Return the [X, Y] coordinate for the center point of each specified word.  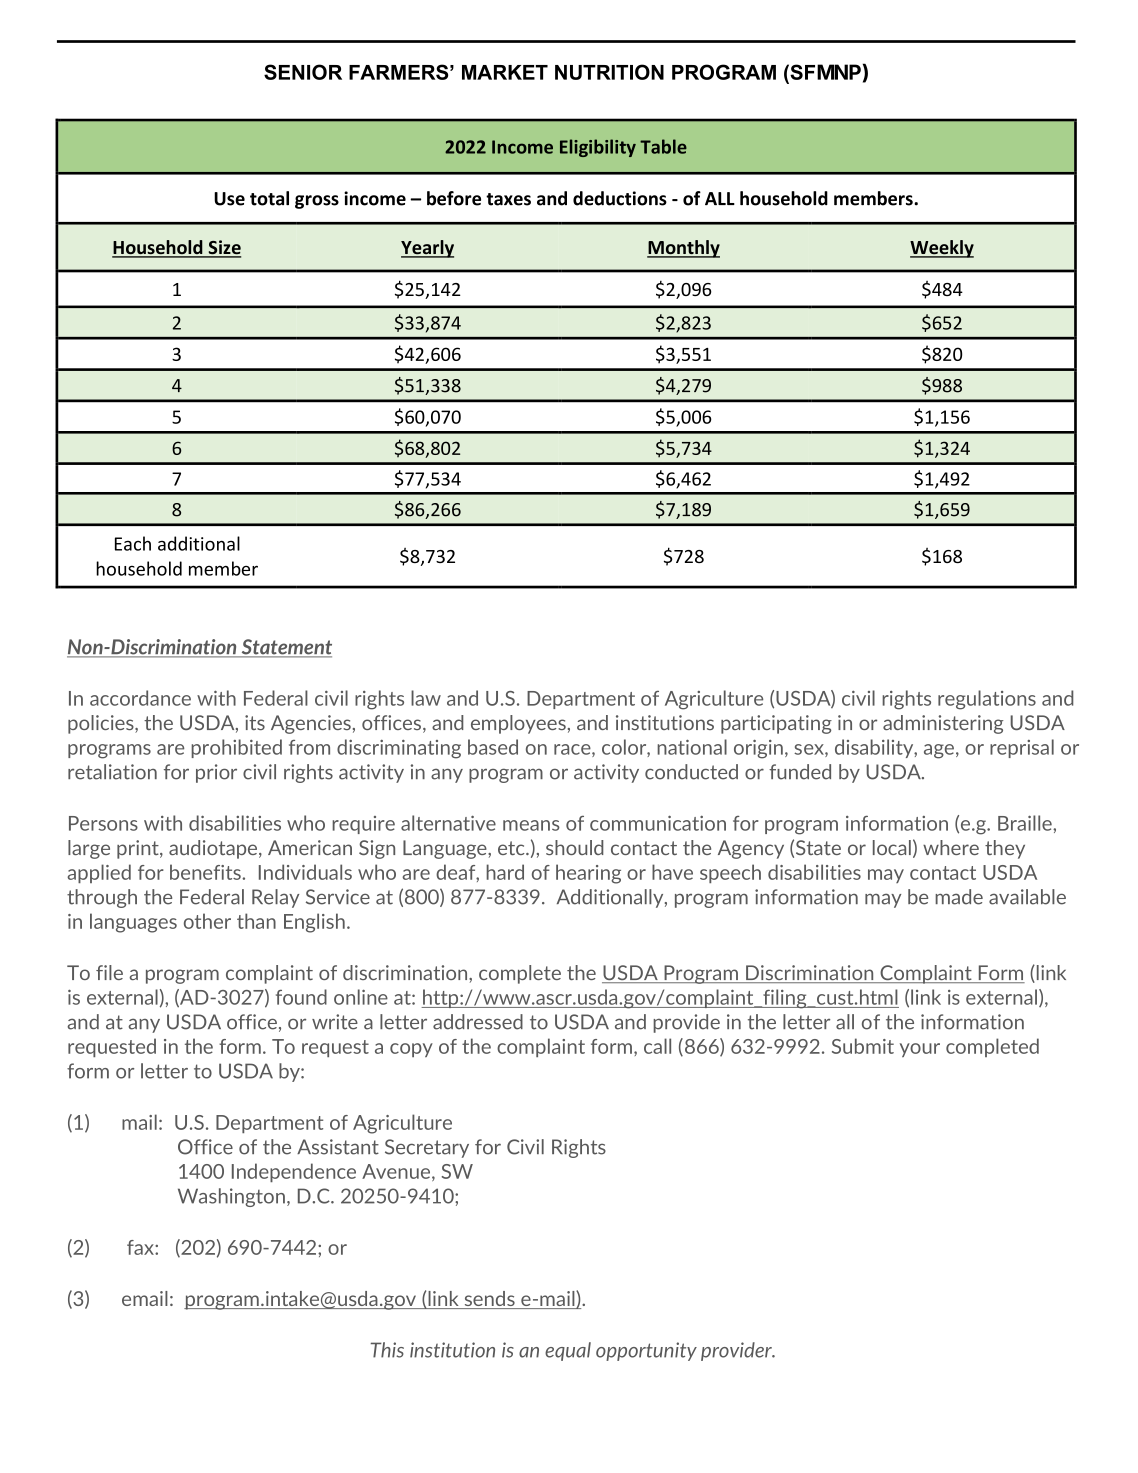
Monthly [683, 249]
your [920, 1050]
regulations [987, 700]
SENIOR [303, 72]
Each [133, 543]
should [575, 847]
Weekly [942, 249]
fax [141, 1247]
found [301, 997]
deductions [620, 198]
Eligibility [598, 148]
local [892, 847]
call [657, 1046]
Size [223, 248]
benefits [206, 872]
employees [518, 724]
